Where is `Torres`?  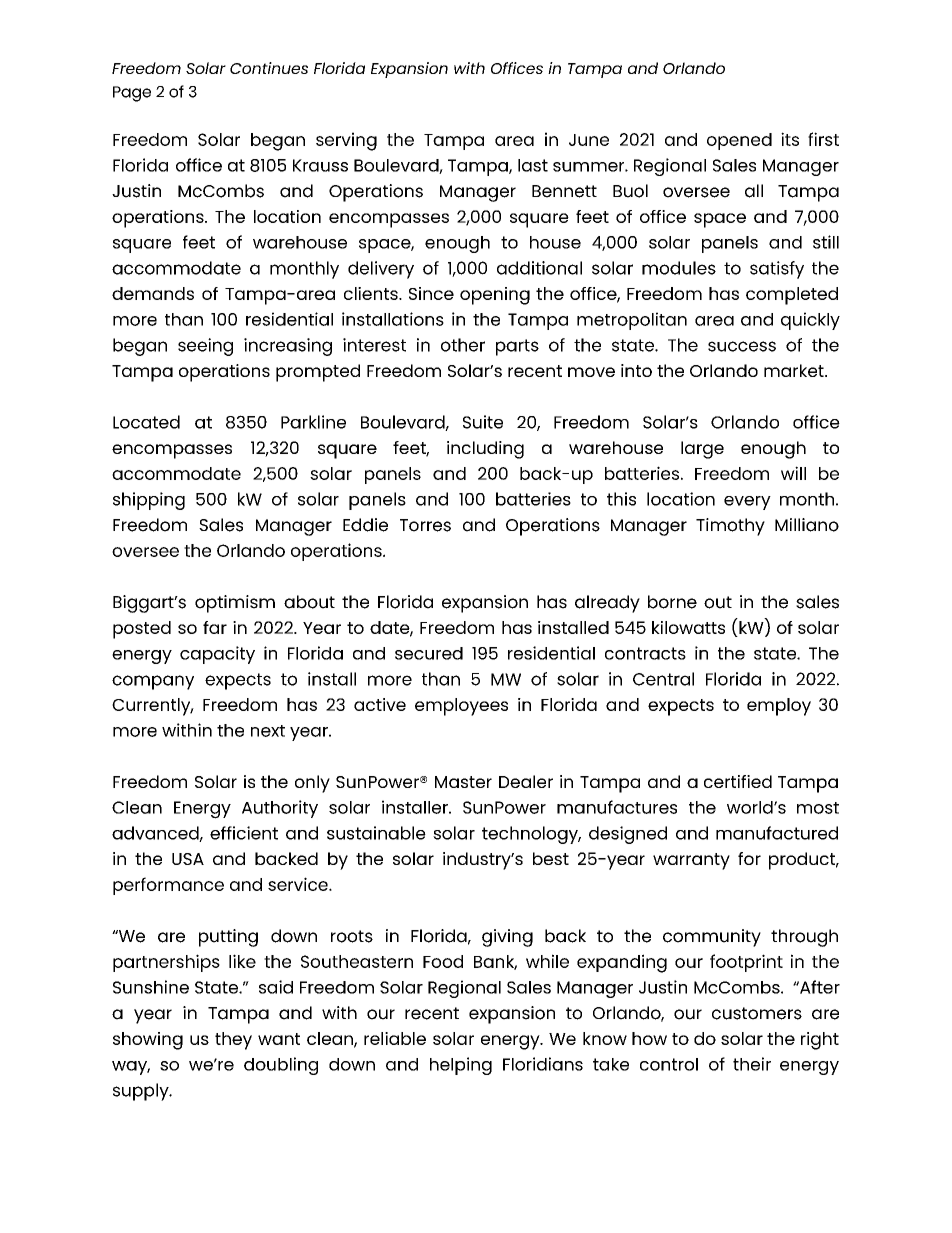 Torres is located at coordinates (425, 525).
